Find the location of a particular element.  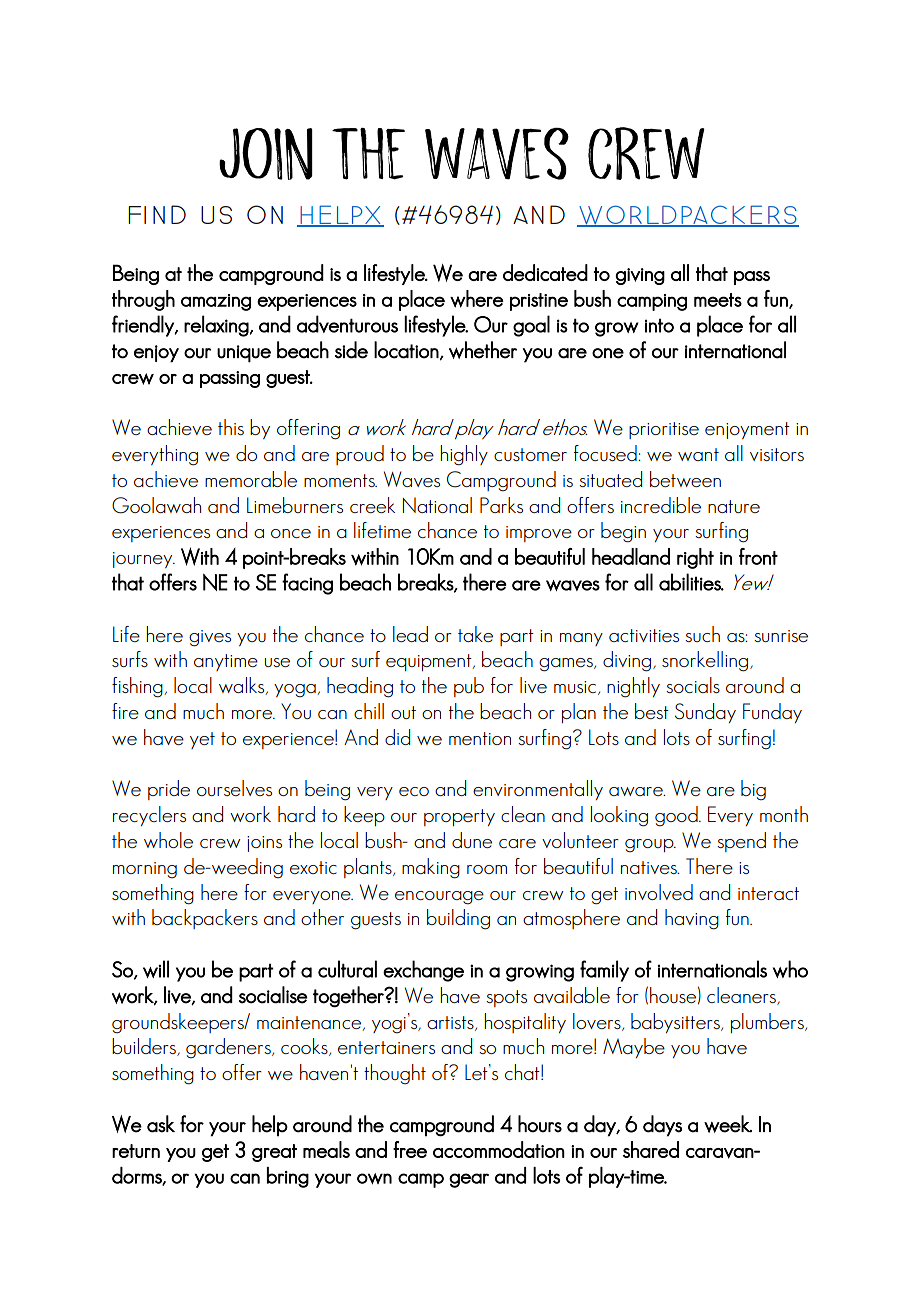

Find is located at coordinates (157, 214).
